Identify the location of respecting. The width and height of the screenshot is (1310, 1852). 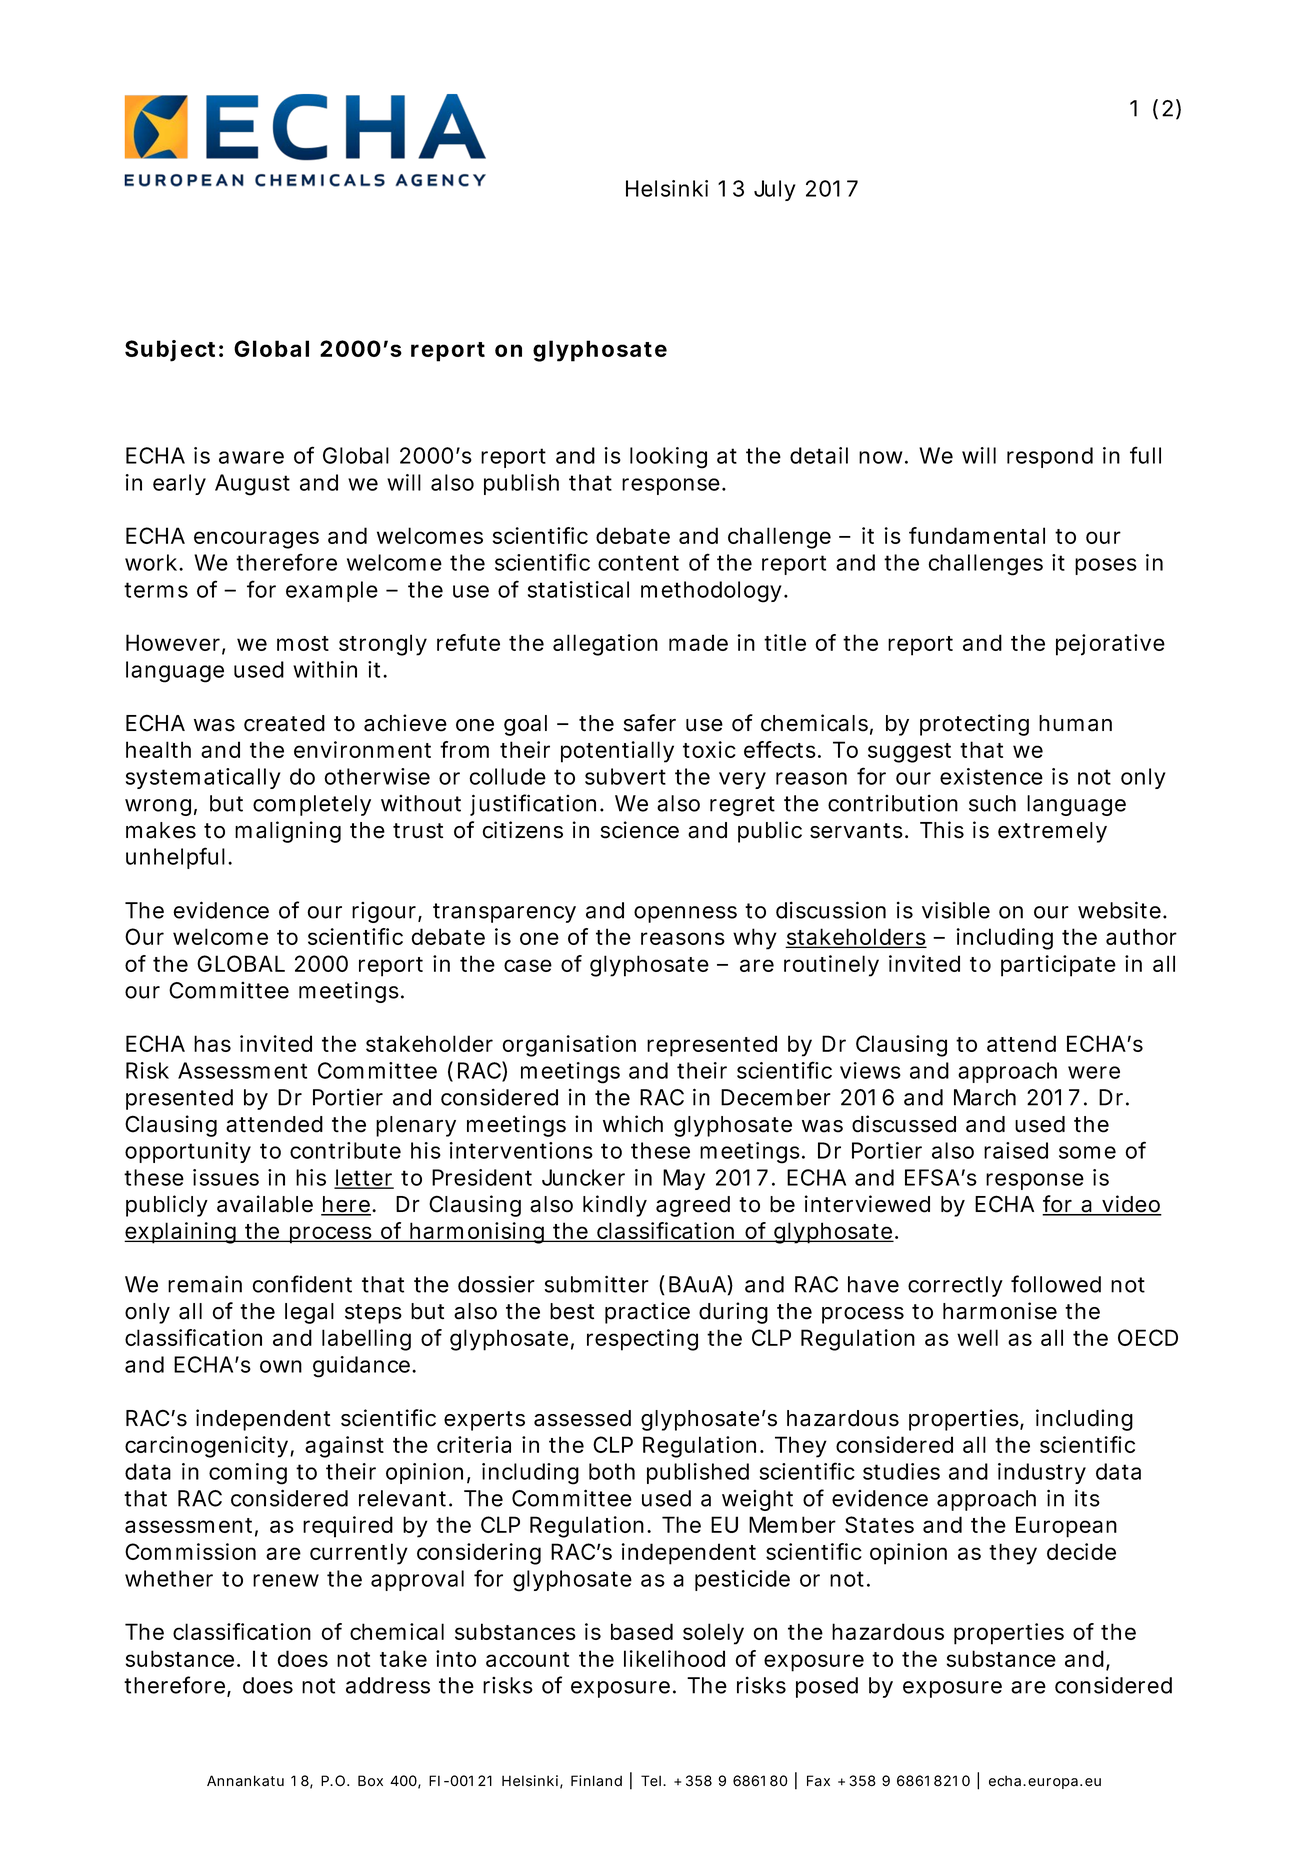
(642, 1340).
